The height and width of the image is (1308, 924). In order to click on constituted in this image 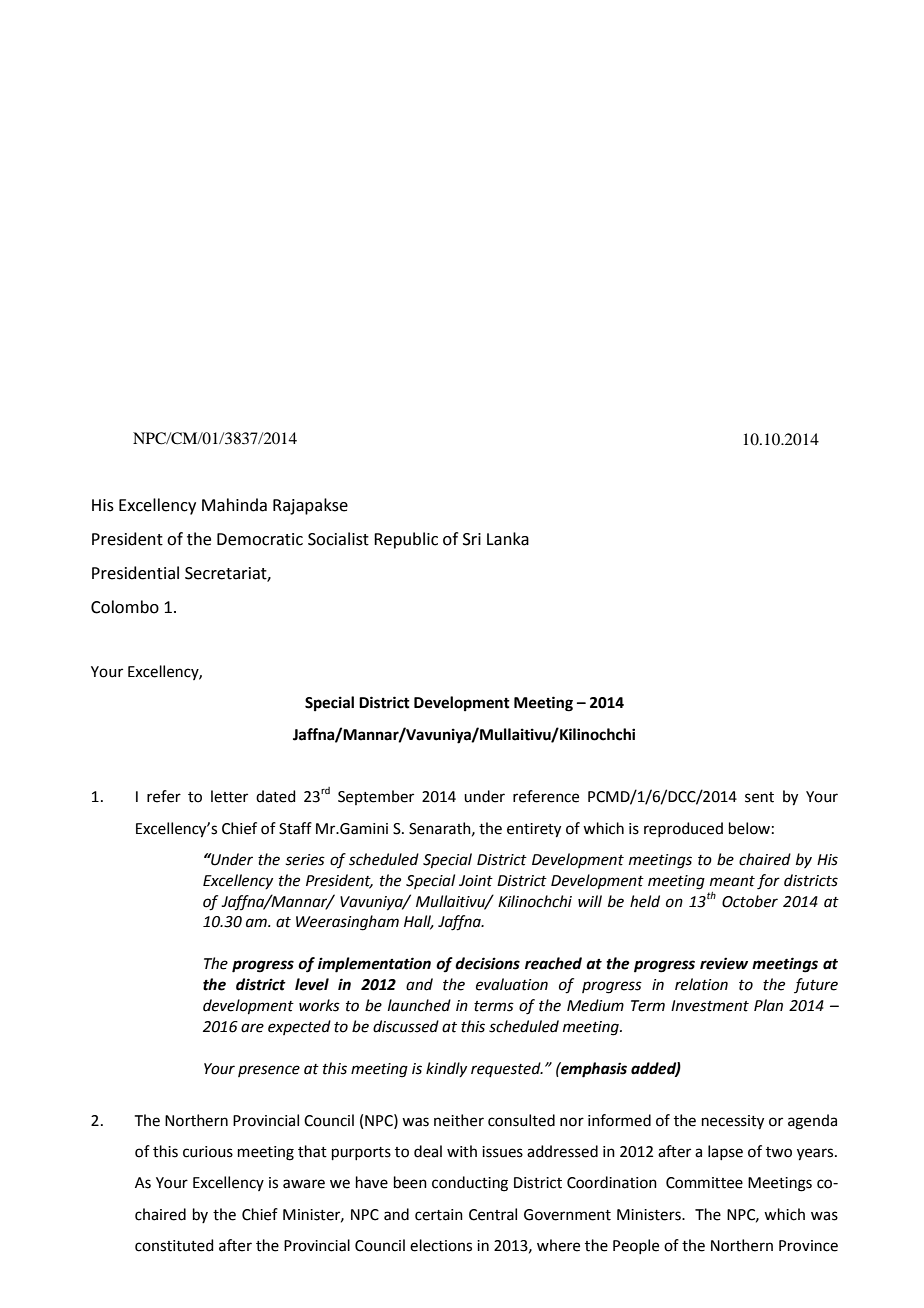, I will do `click(174, 1245)`.
